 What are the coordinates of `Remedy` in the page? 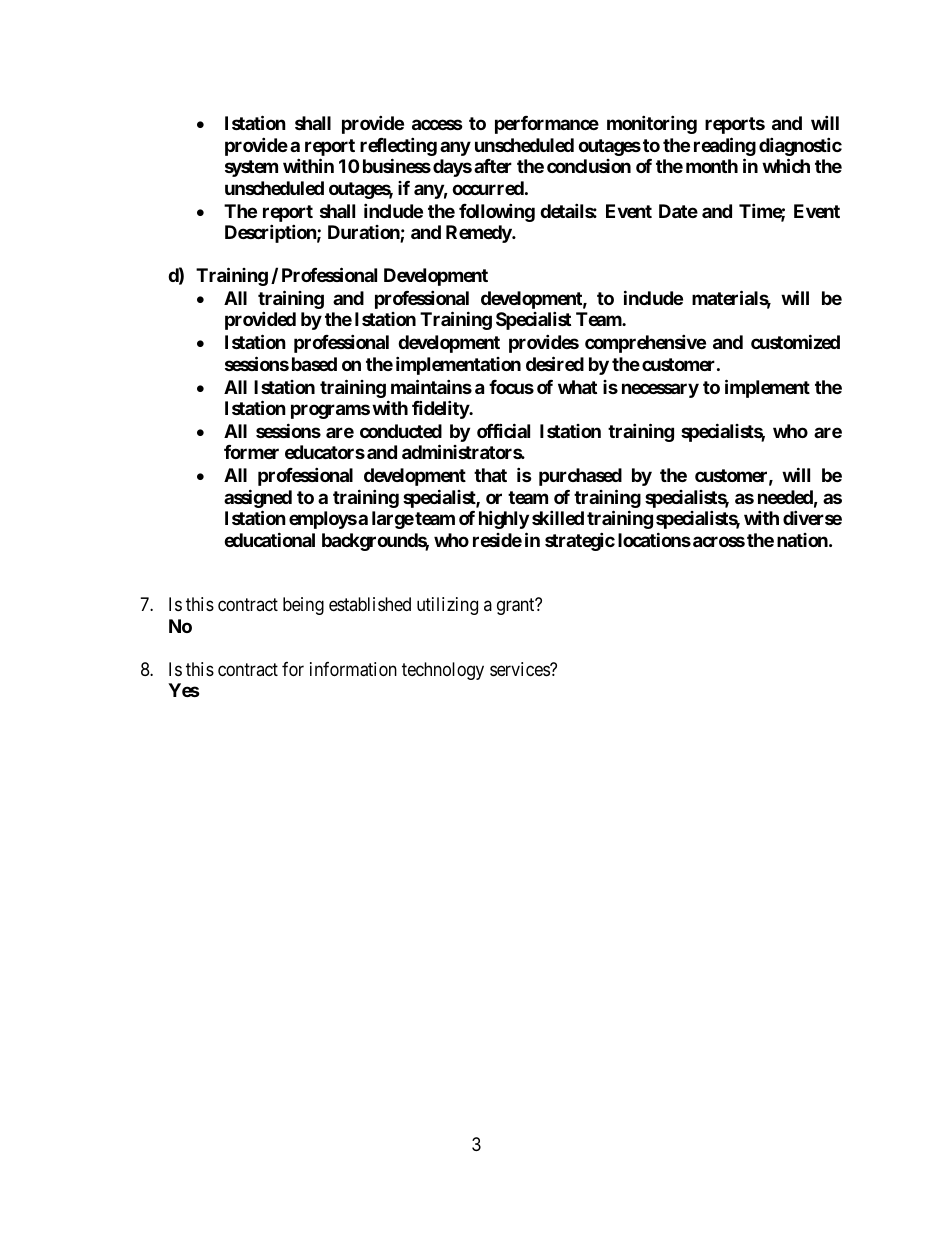 It's located at (479, 234).
